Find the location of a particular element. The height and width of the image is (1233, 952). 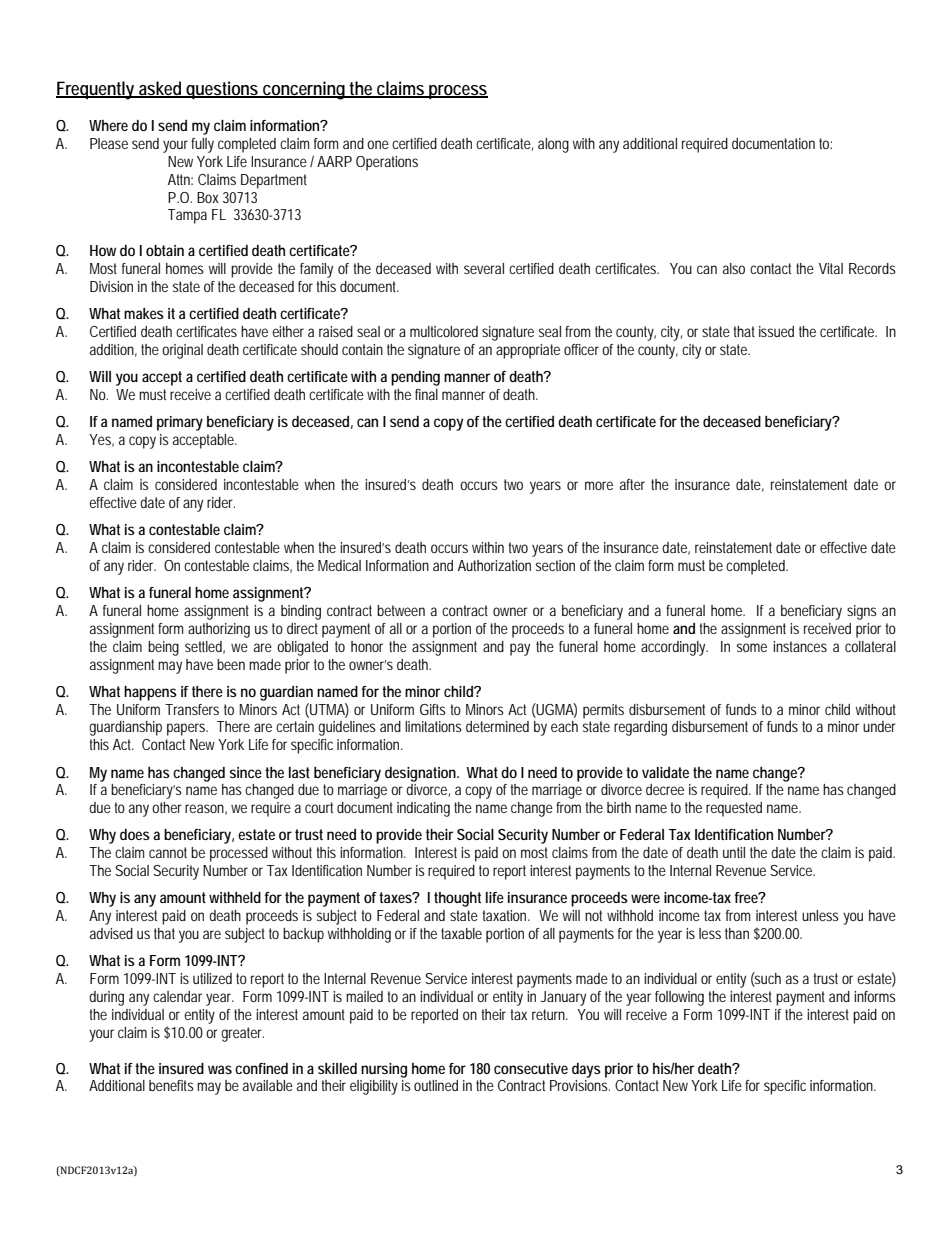

benefits is located at coordinates (171, 1085).
